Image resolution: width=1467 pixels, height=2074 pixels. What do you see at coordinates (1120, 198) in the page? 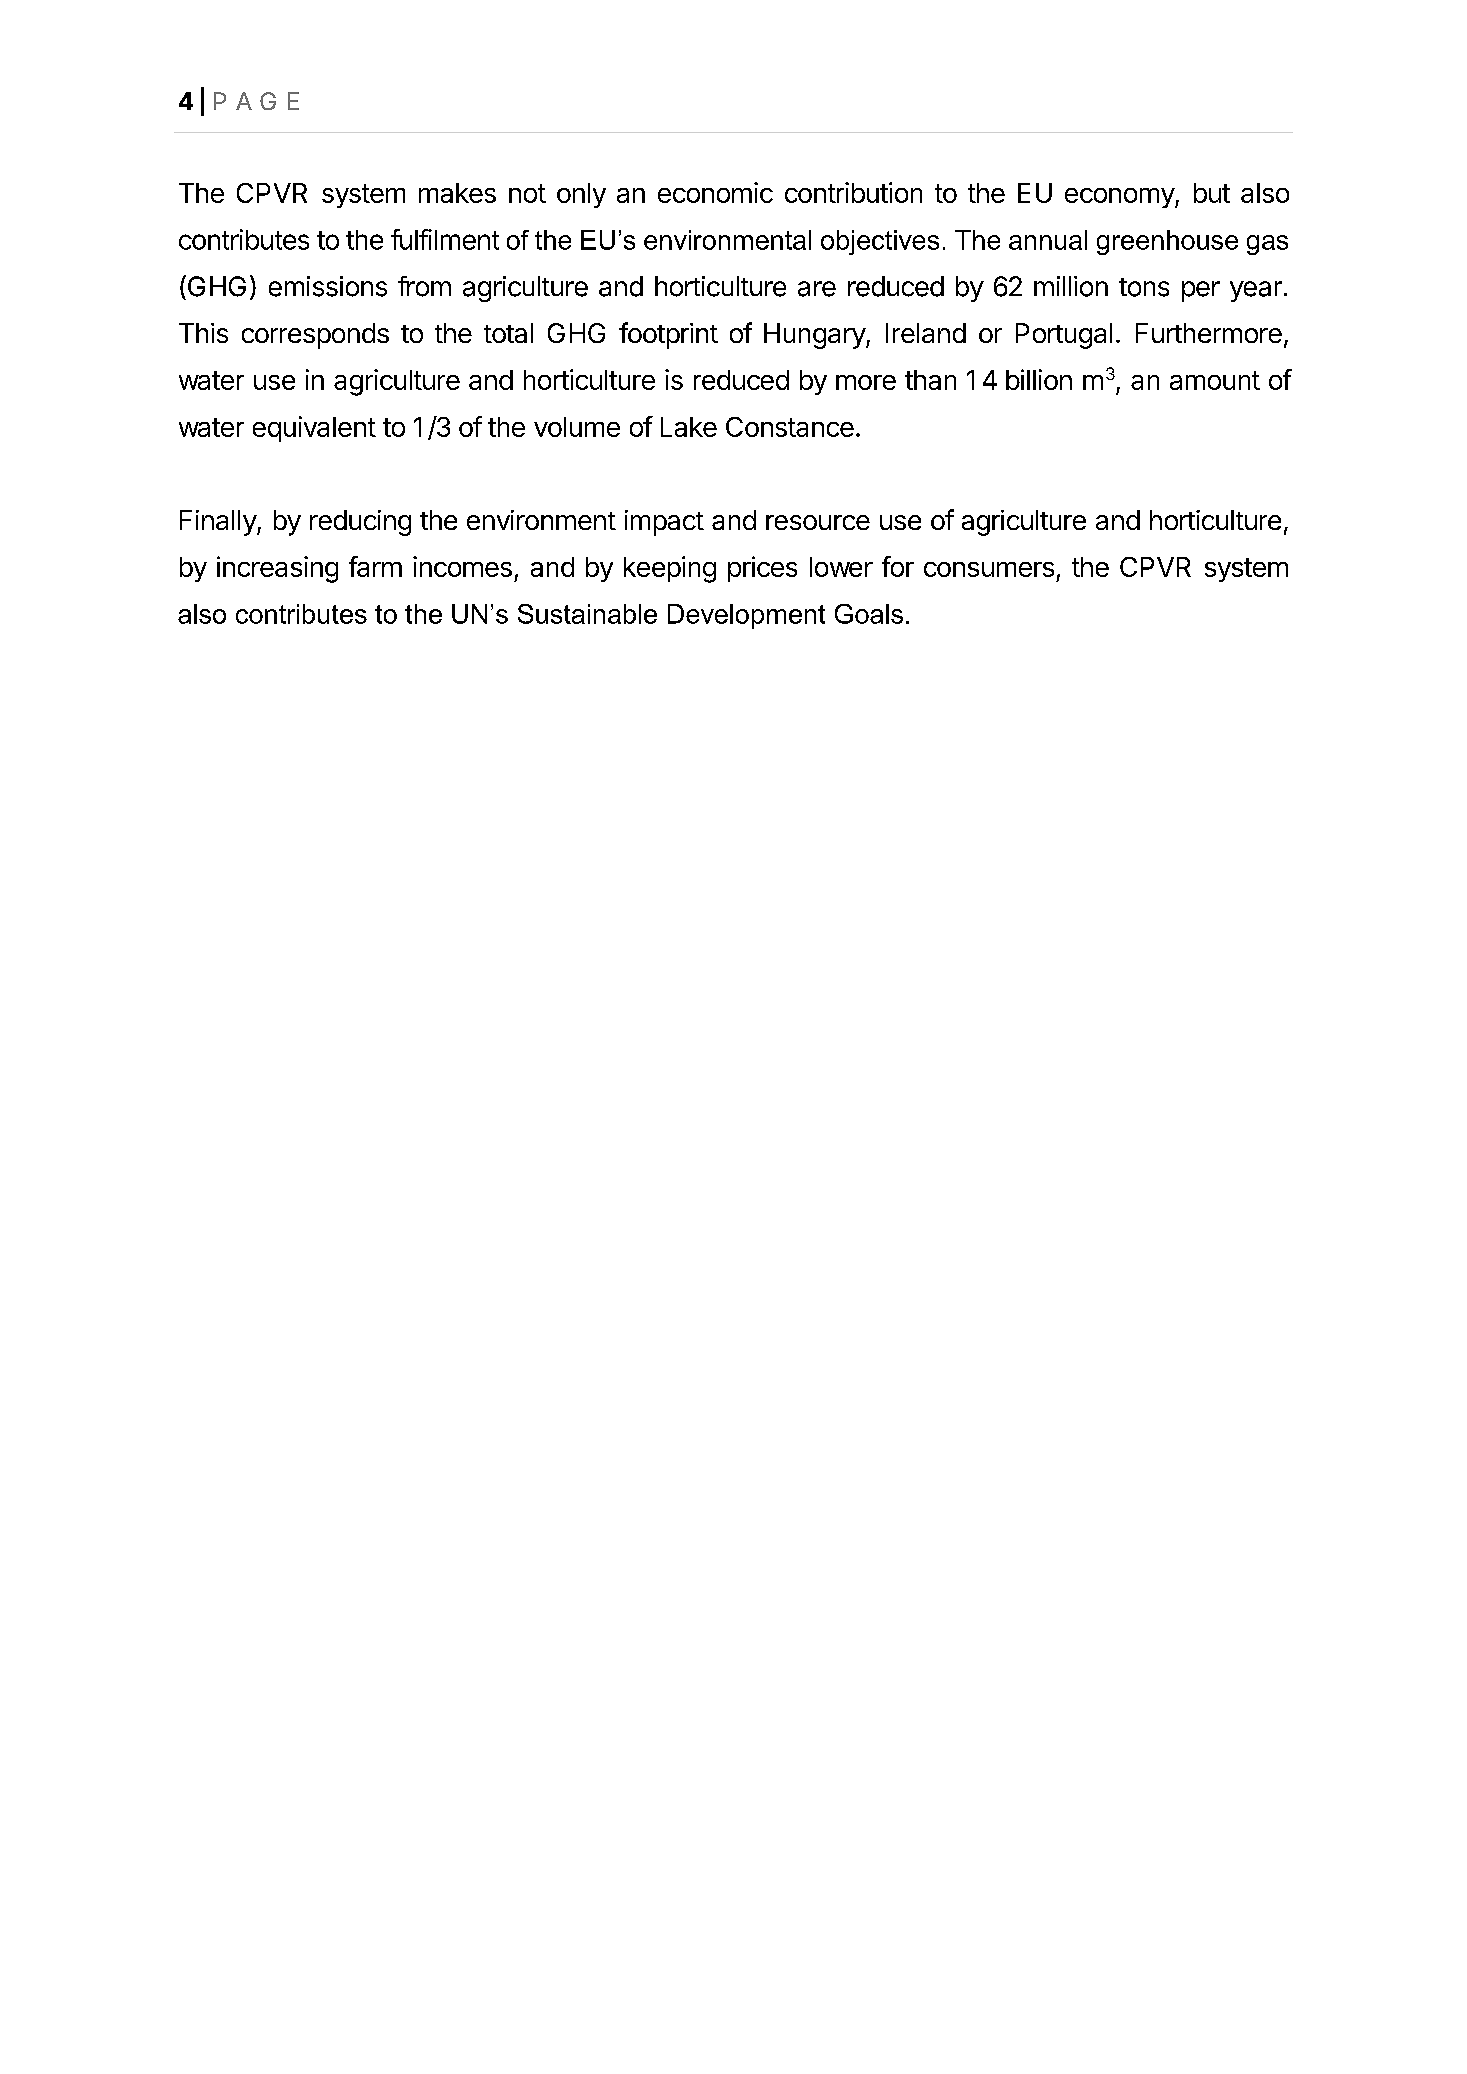
I see `economy` at bounding box center [1120, 198].
